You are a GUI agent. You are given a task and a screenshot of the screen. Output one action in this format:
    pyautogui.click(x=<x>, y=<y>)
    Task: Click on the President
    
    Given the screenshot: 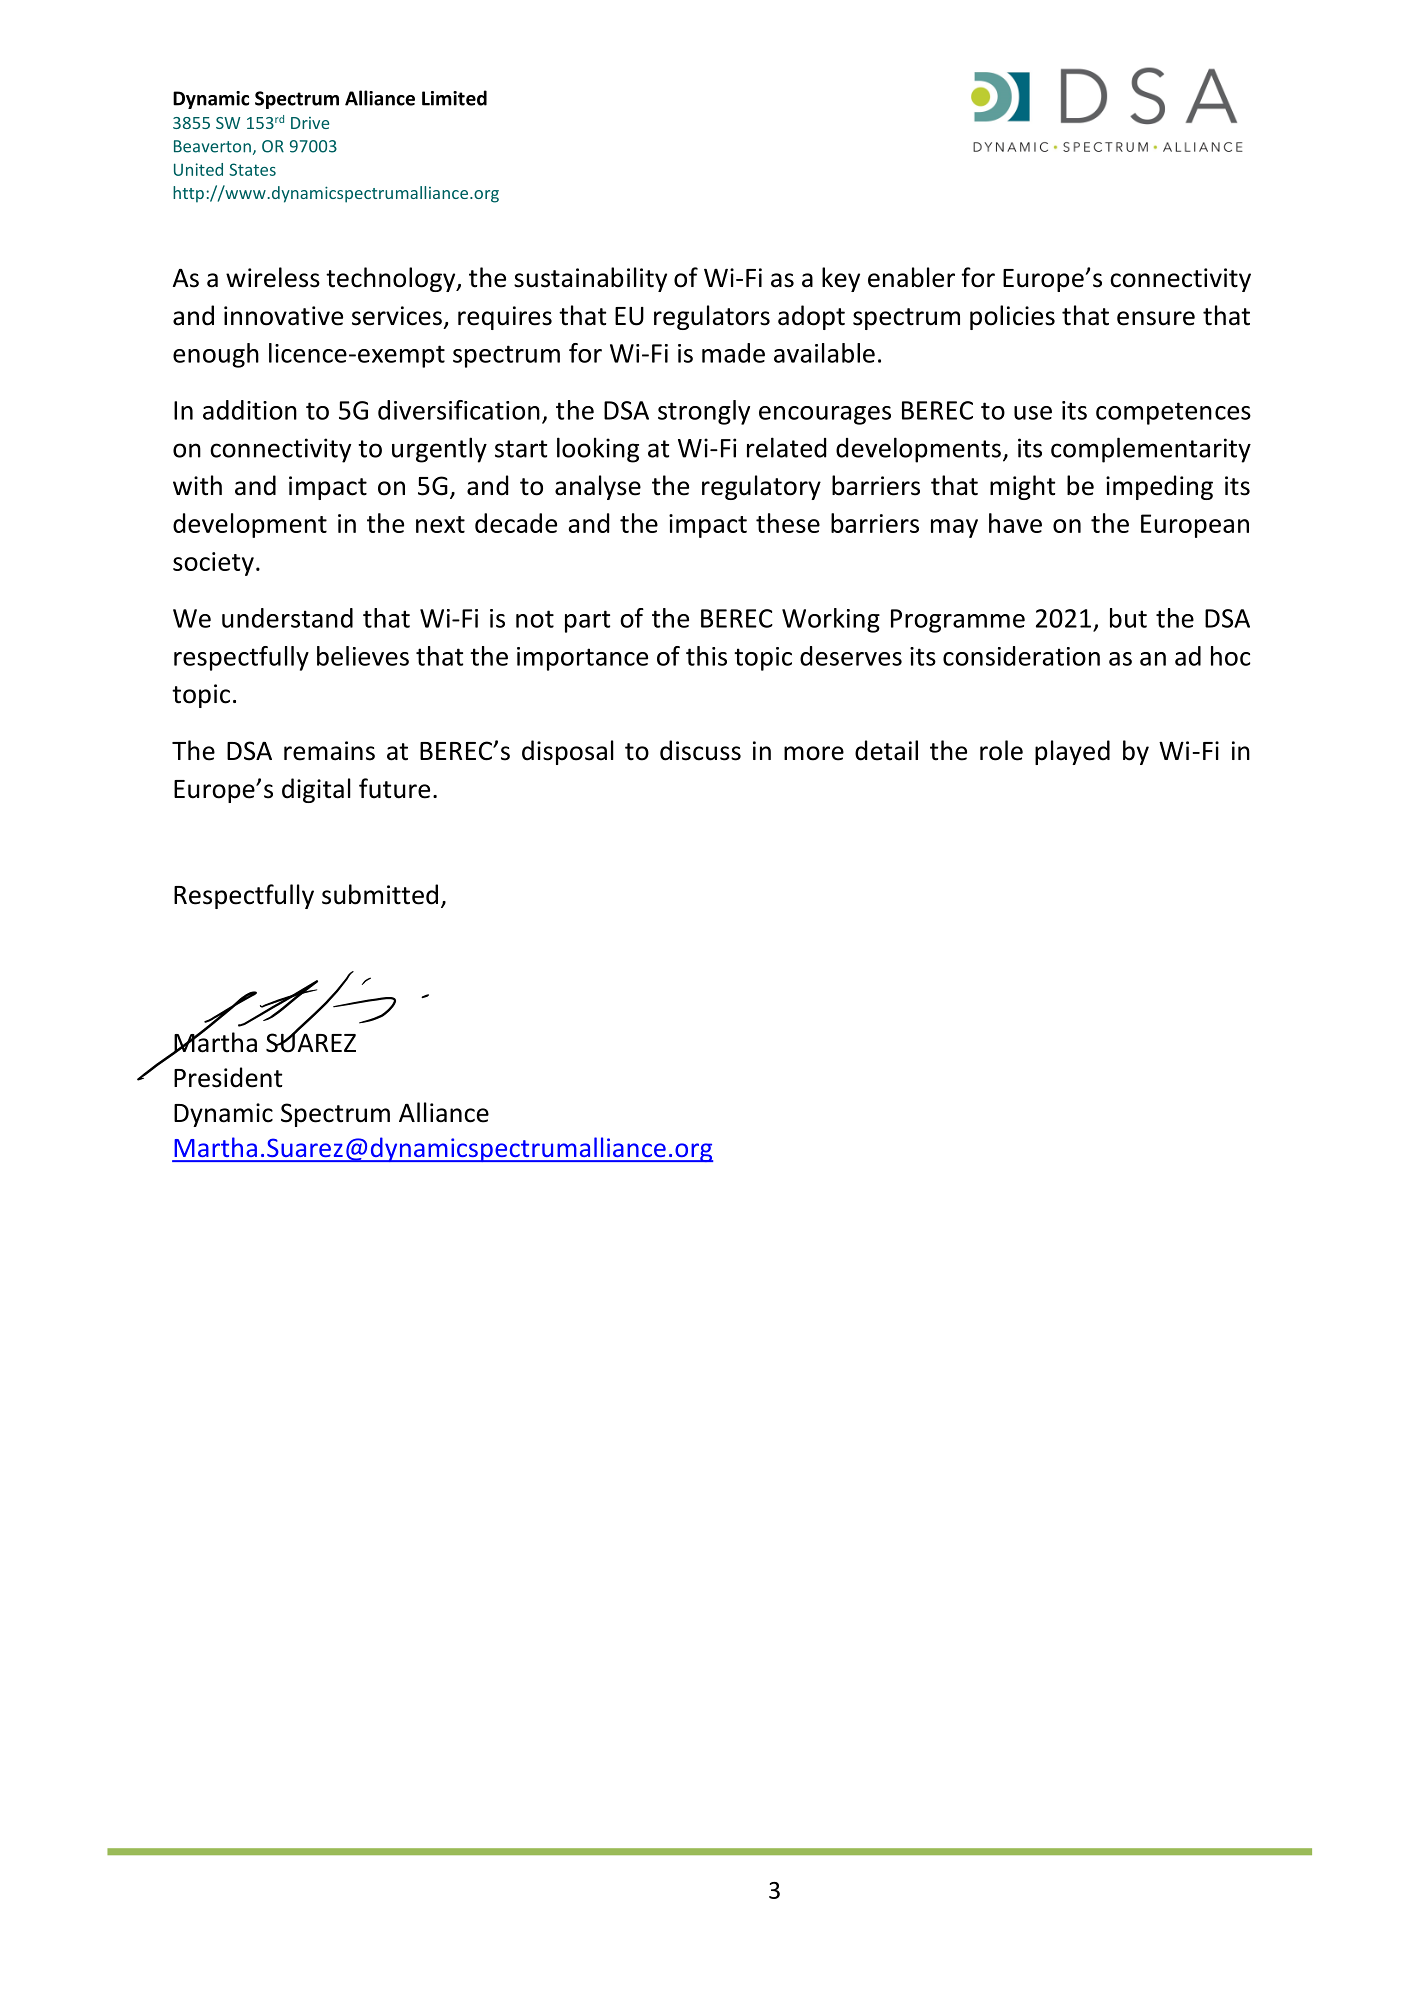 What is the action you would take?
    pyautogui.click(x=228, y=1077)
